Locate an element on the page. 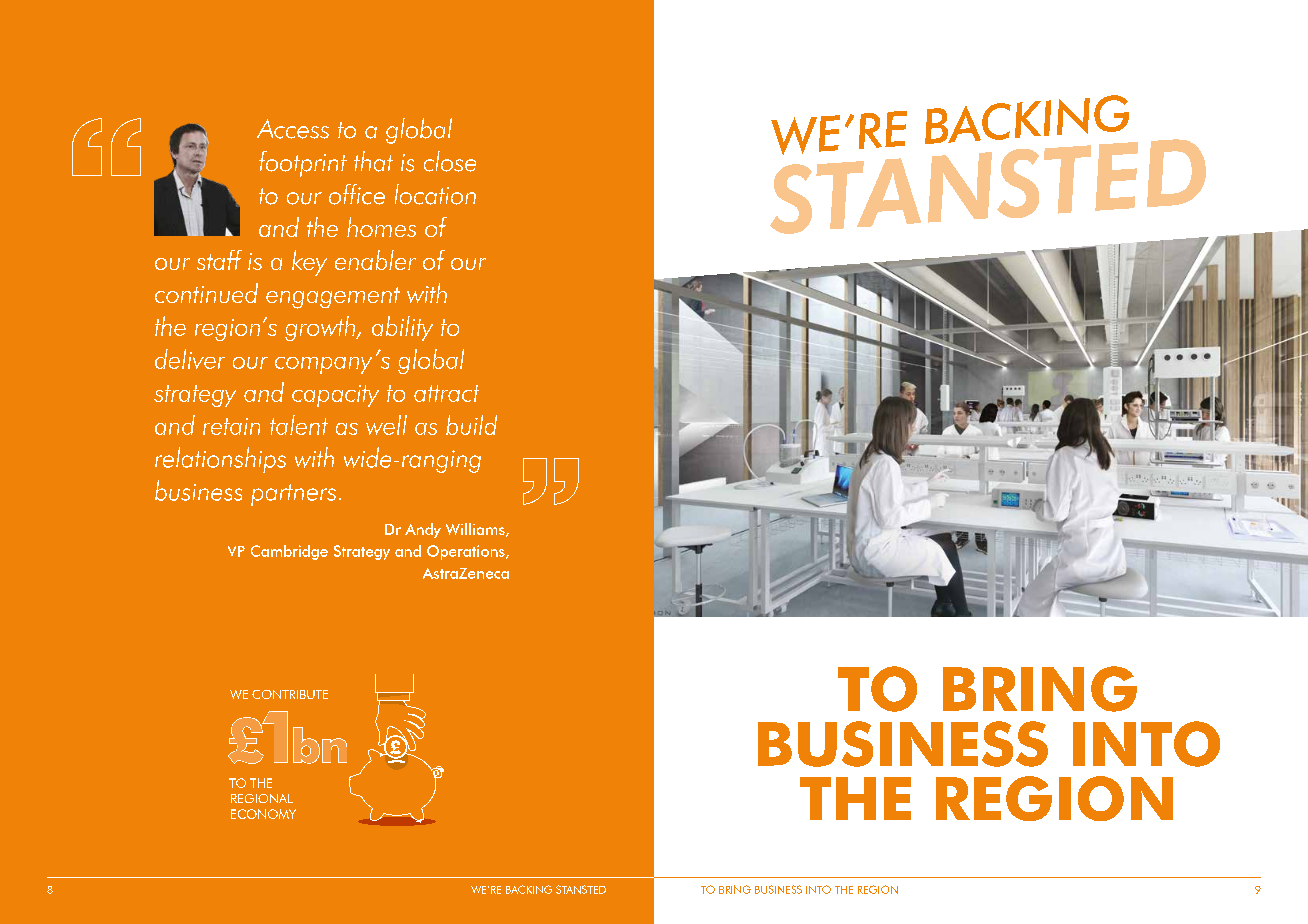 Image resolution: width=1308 pixels, height=924 pixels. footprint is located at coordinates (303, 164).
